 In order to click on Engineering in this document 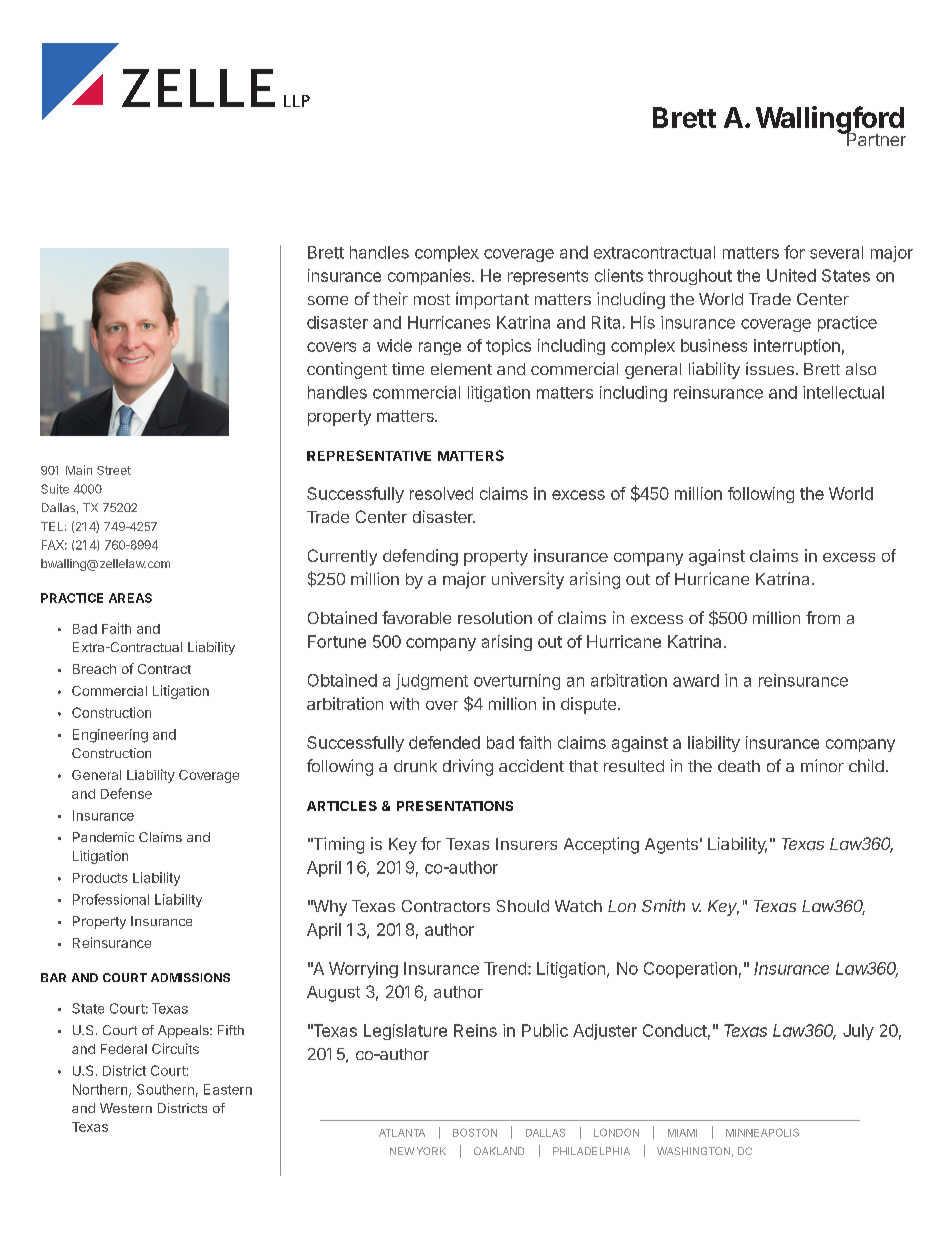, I will do `click(110, 736)`.
